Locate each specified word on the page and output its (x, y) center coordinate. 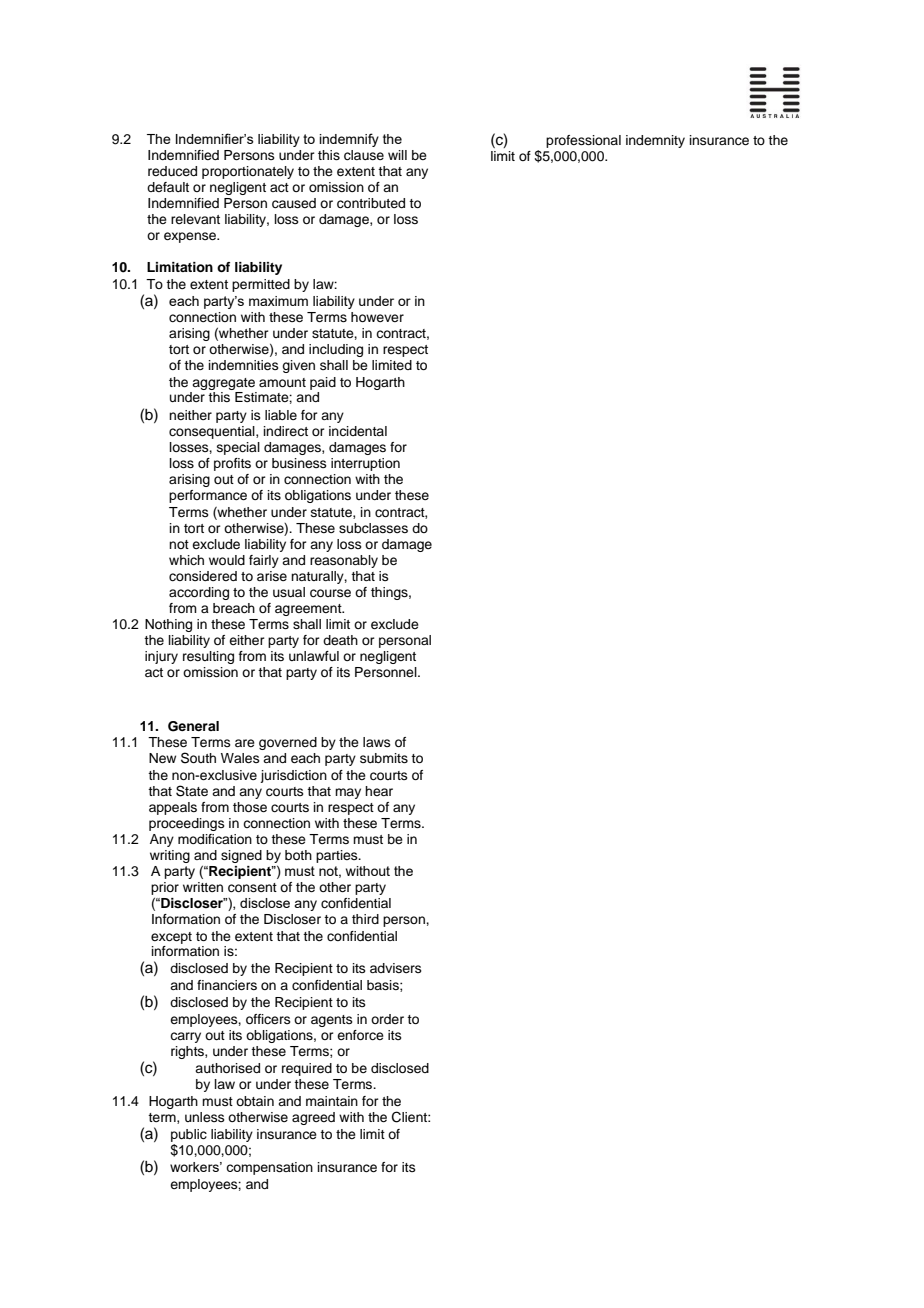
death (340, 640)
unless (205, 1117)
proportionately (248, 172)
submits (384, 758)
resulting (208, 657)
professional (583, 141)
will (397, 155)
